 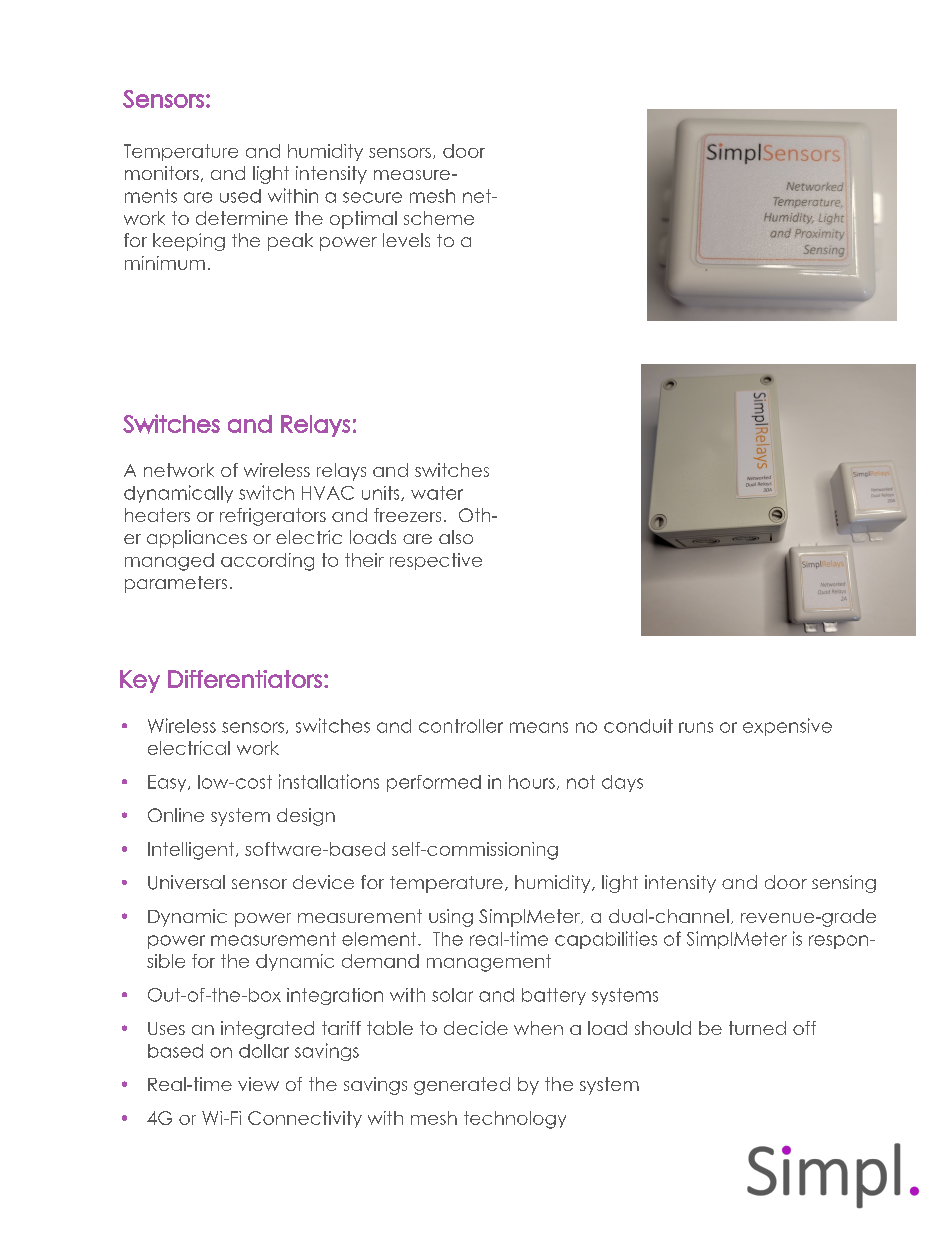 What do you see at coordinates (461, 726) in the page?
I see `controller` at bounding box center [461, 726].
